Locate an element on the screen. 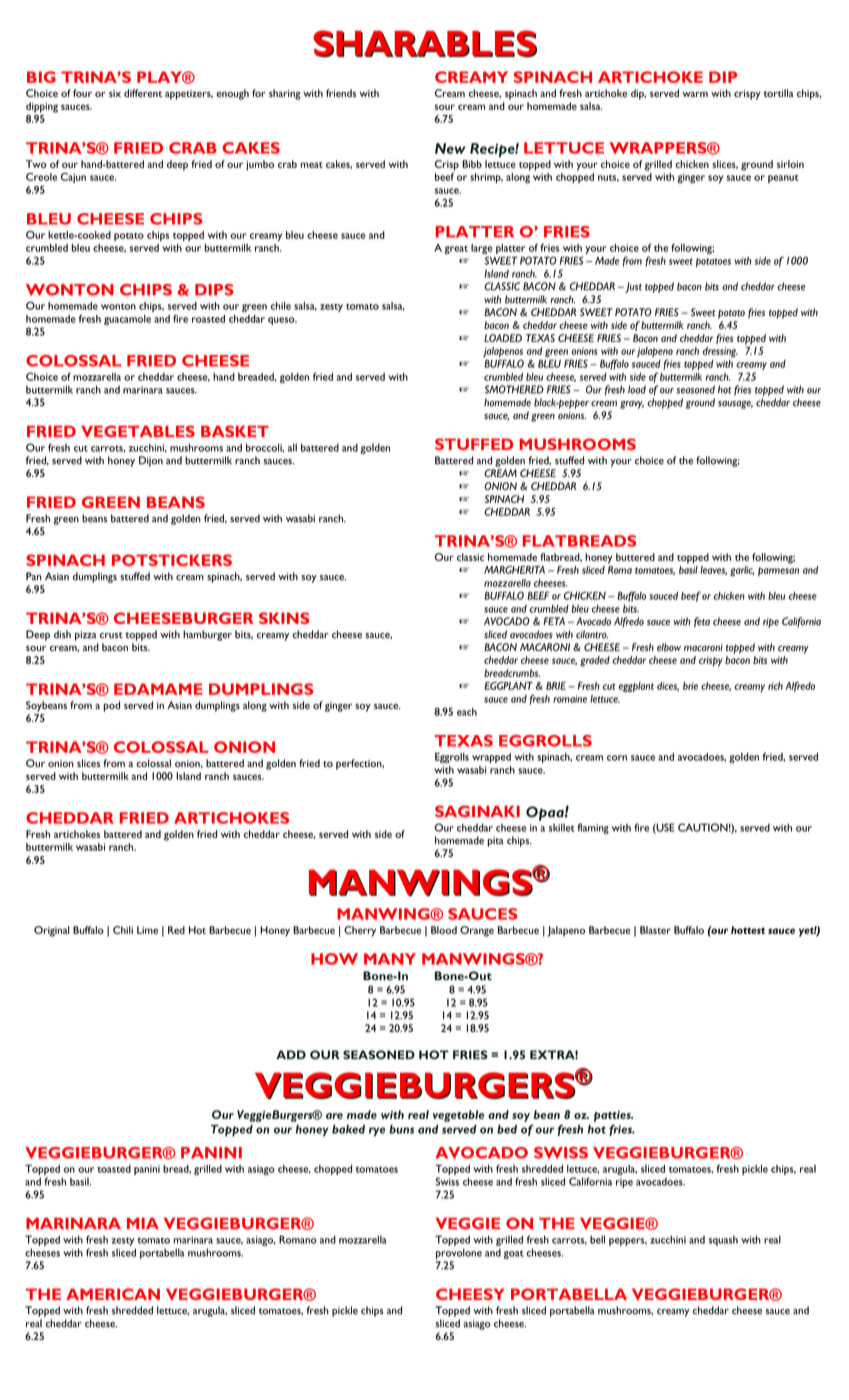 Image resolution: width=849 pixels, height=1400 pixels. MANY is located at coordinates (390, 959).
